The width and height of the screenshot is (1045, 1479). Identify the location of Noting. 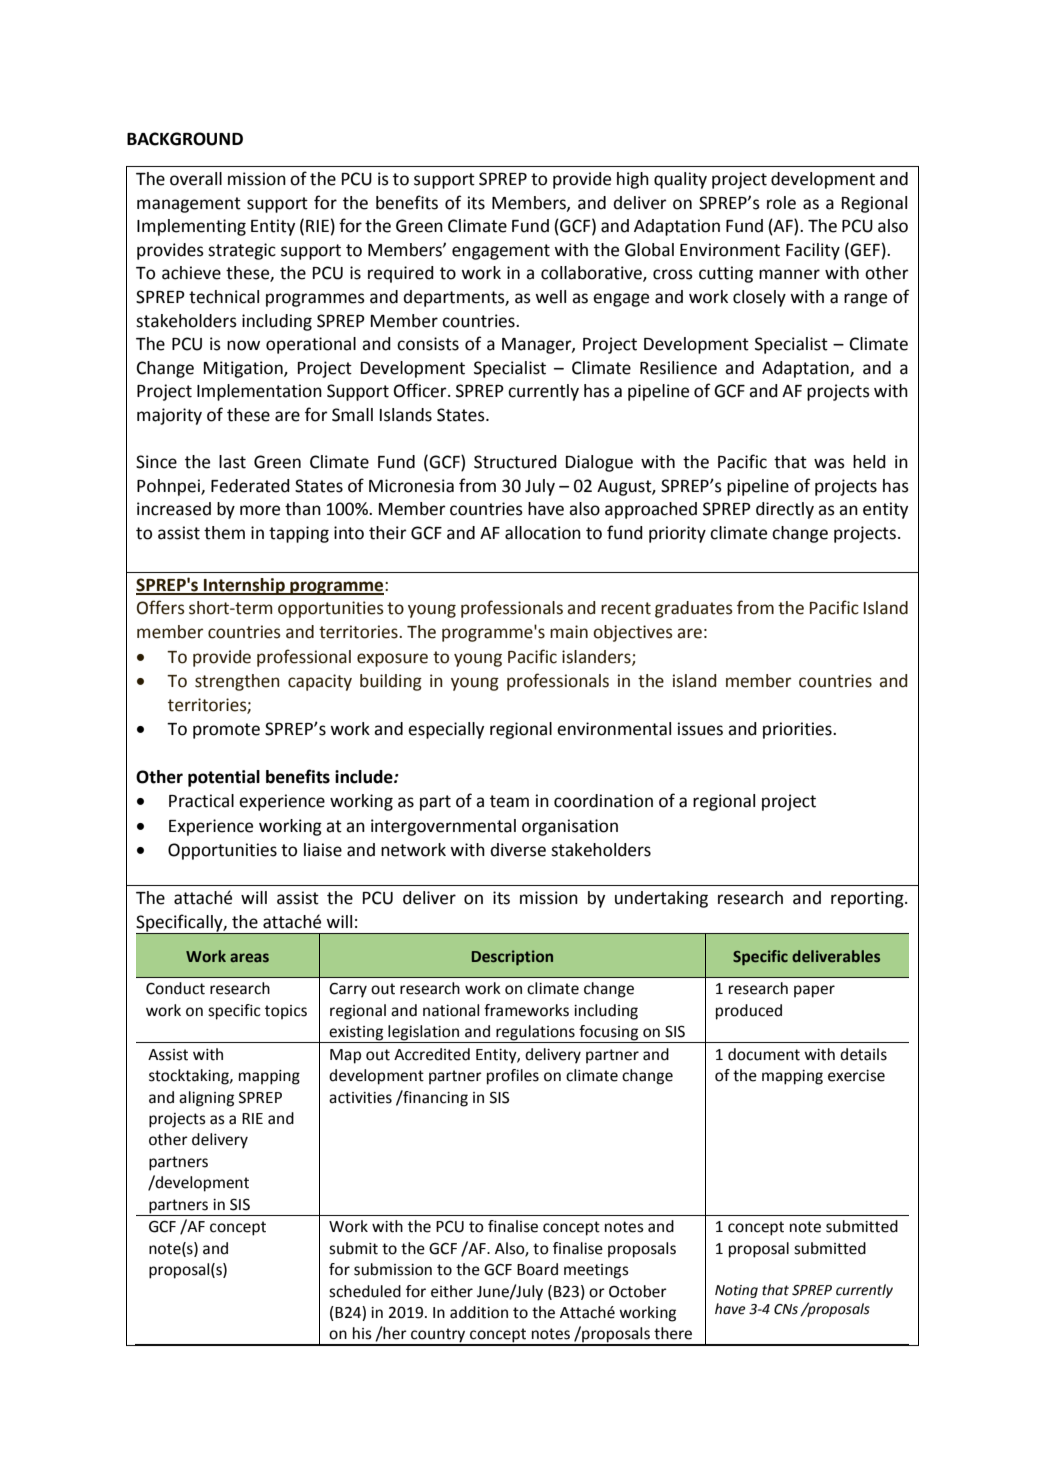
(736, 1291).
